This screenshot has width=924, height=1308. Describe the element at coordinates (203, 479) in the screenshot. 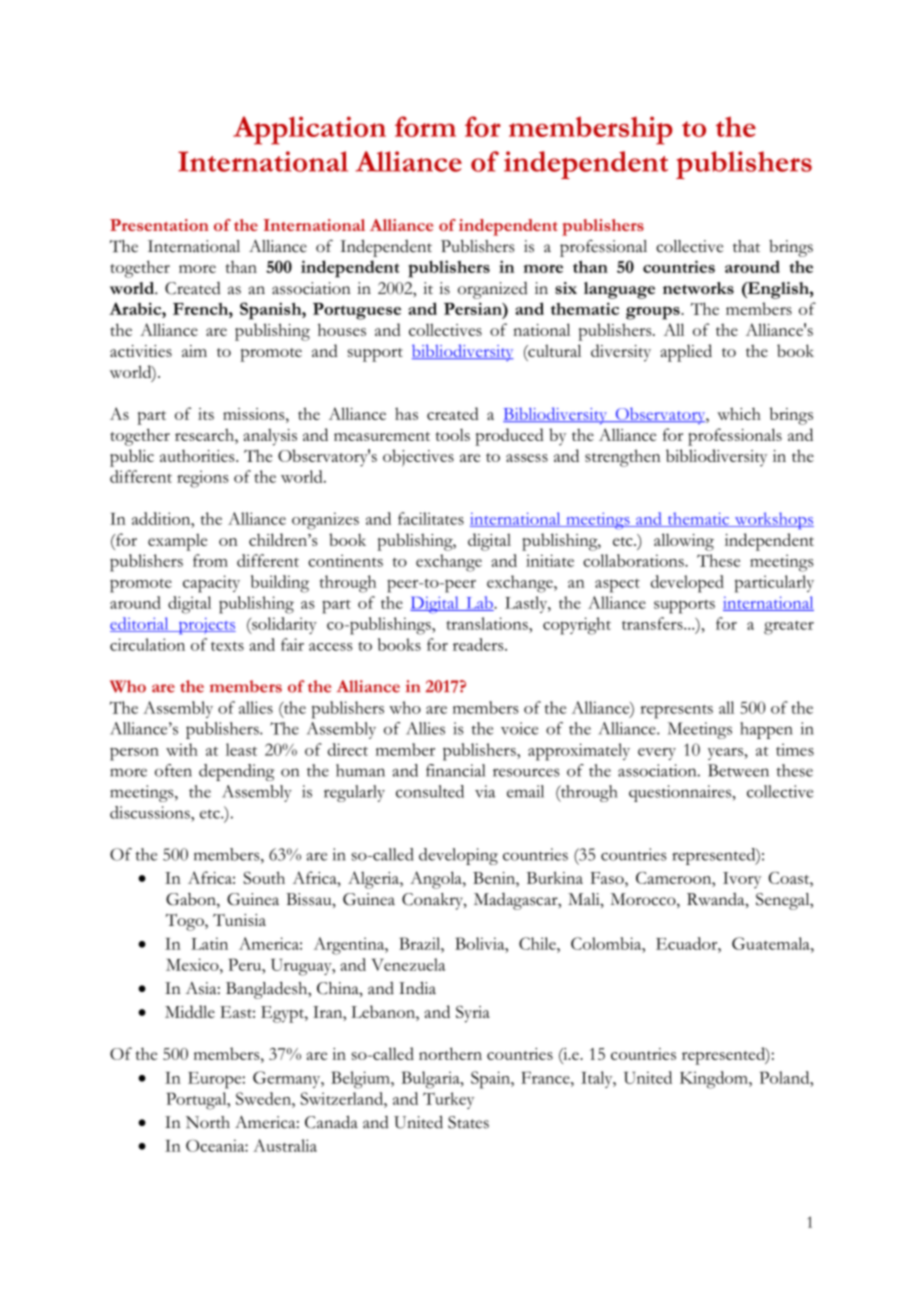

I see `regions` at that location.
